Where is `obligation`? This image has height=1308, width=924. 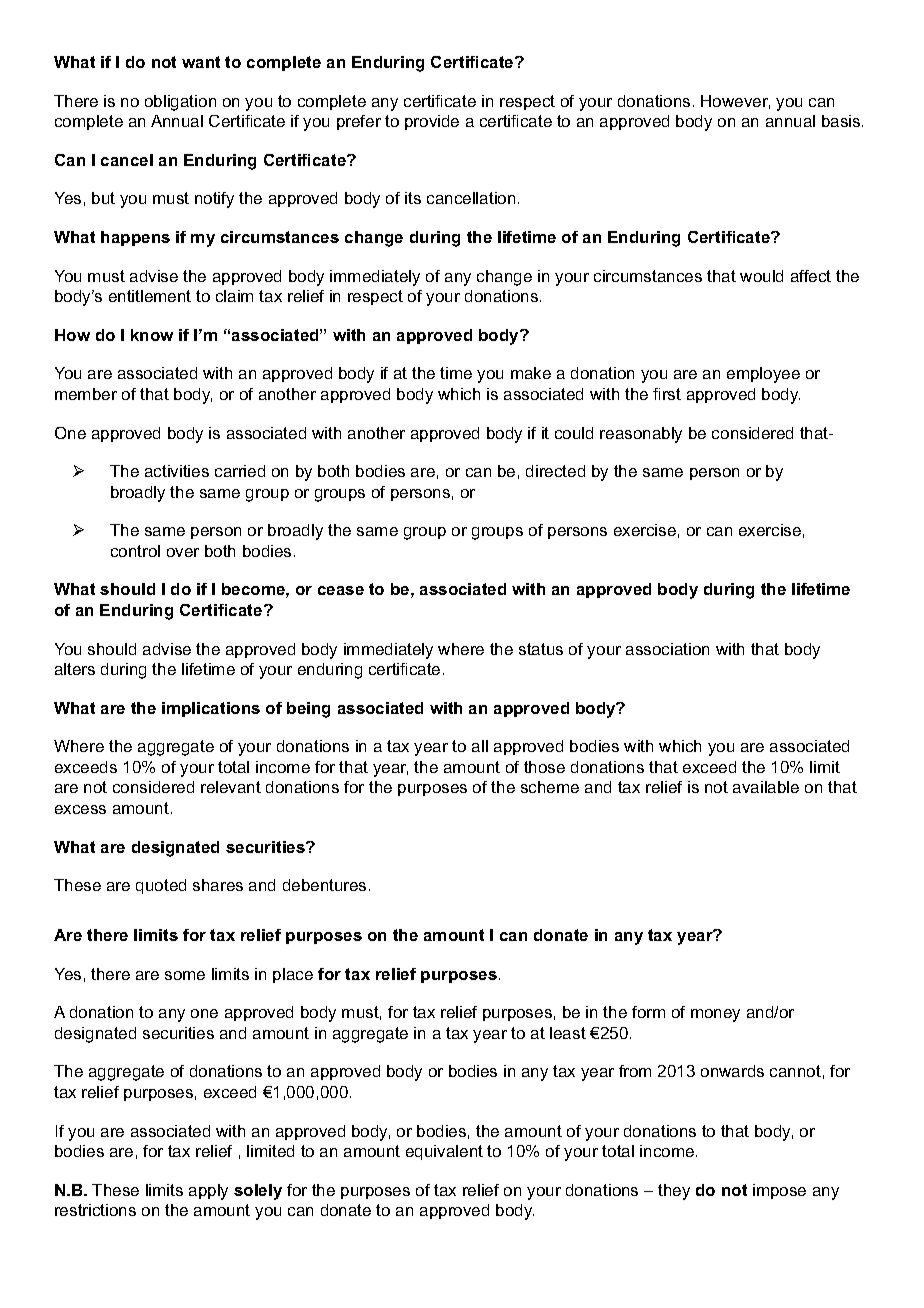 obligation is located at coordinates (180, 103).
